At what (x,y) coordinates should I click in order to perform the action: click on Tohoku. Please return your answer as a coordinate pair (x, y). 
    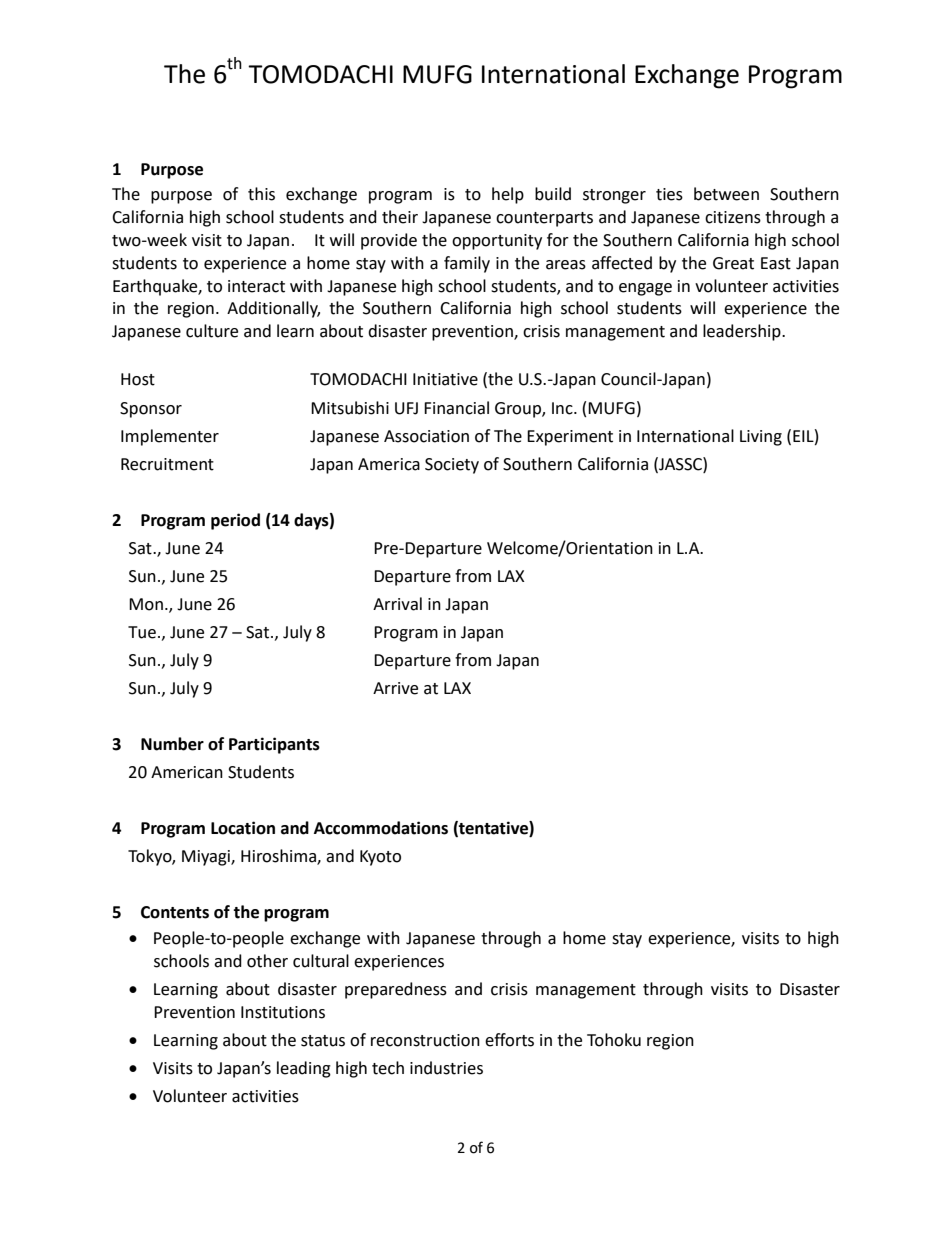
    Looking at the image, I should click on (614, 1040).
